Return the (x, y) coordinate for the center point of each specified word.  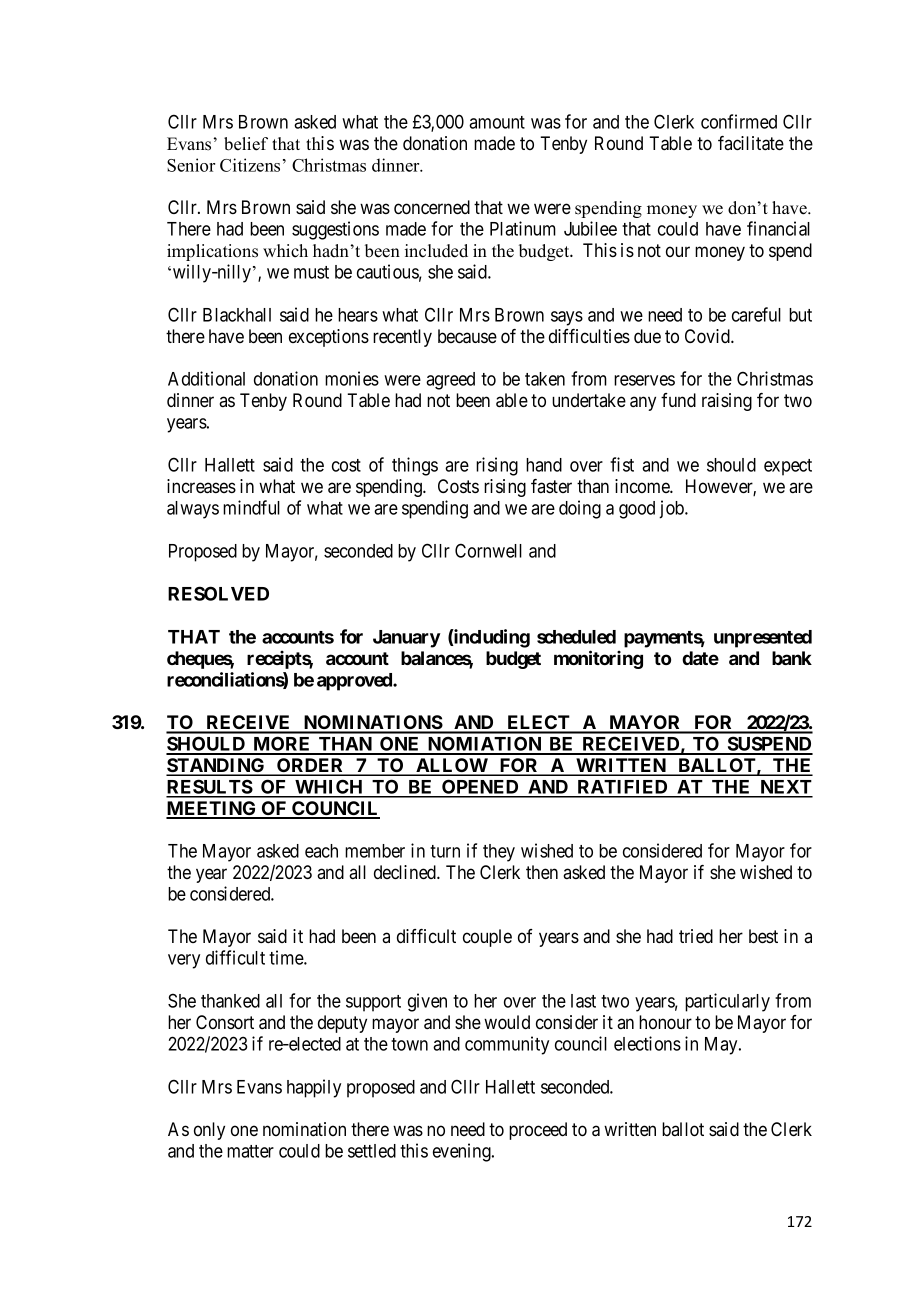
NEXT (785, 788)
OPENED (480, 788)
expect (788, 467)
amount (497, 122)
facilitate (751, 143)
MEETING (212, 809)
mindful (251, 507)
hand (544, 465)
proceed (538, 1131)
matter (250, 1151)
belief (246, 144)
